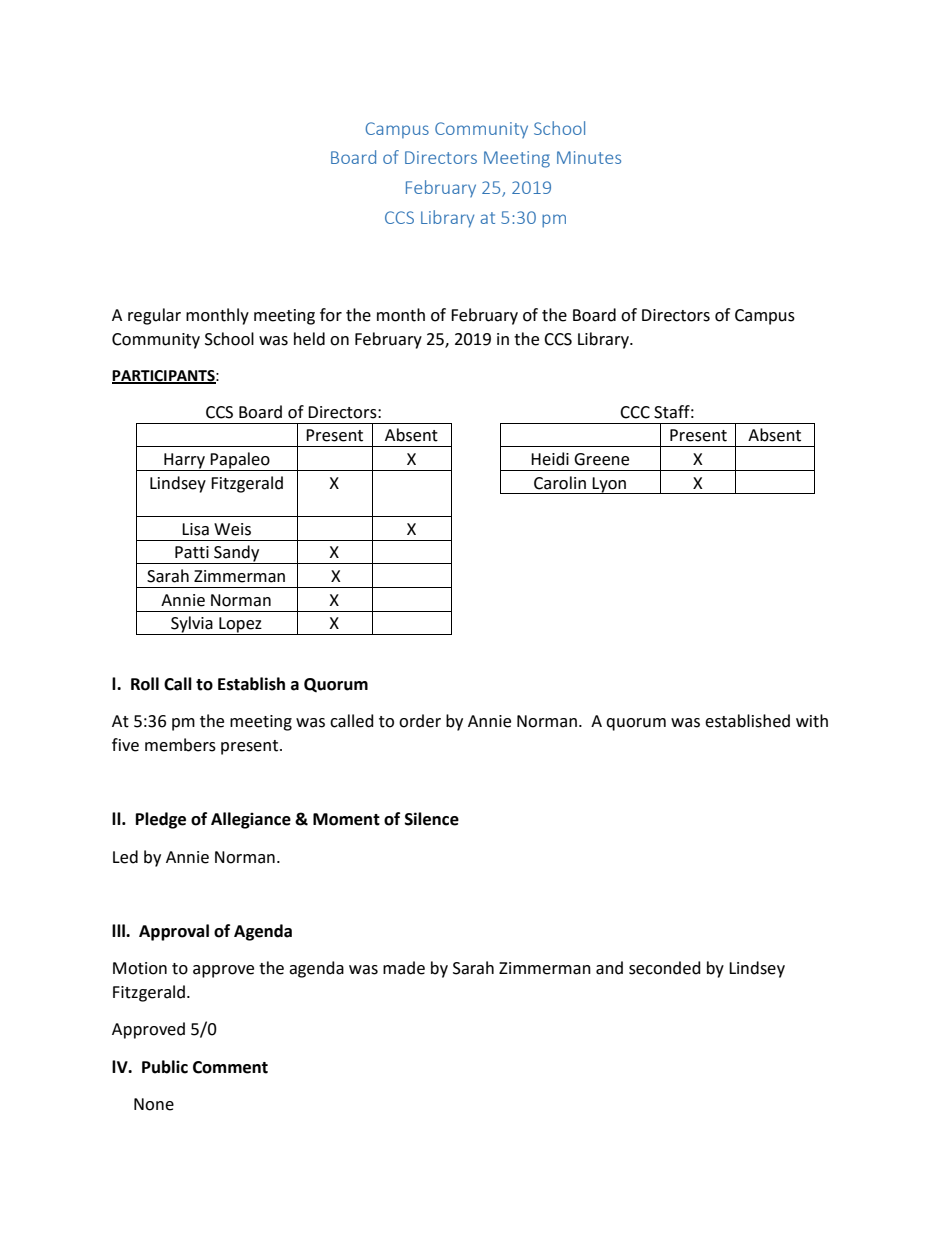  What do you see at coordinates (230, 1067) in the screenshot?
I see `Comment` at bounding box center [230, 1067].
